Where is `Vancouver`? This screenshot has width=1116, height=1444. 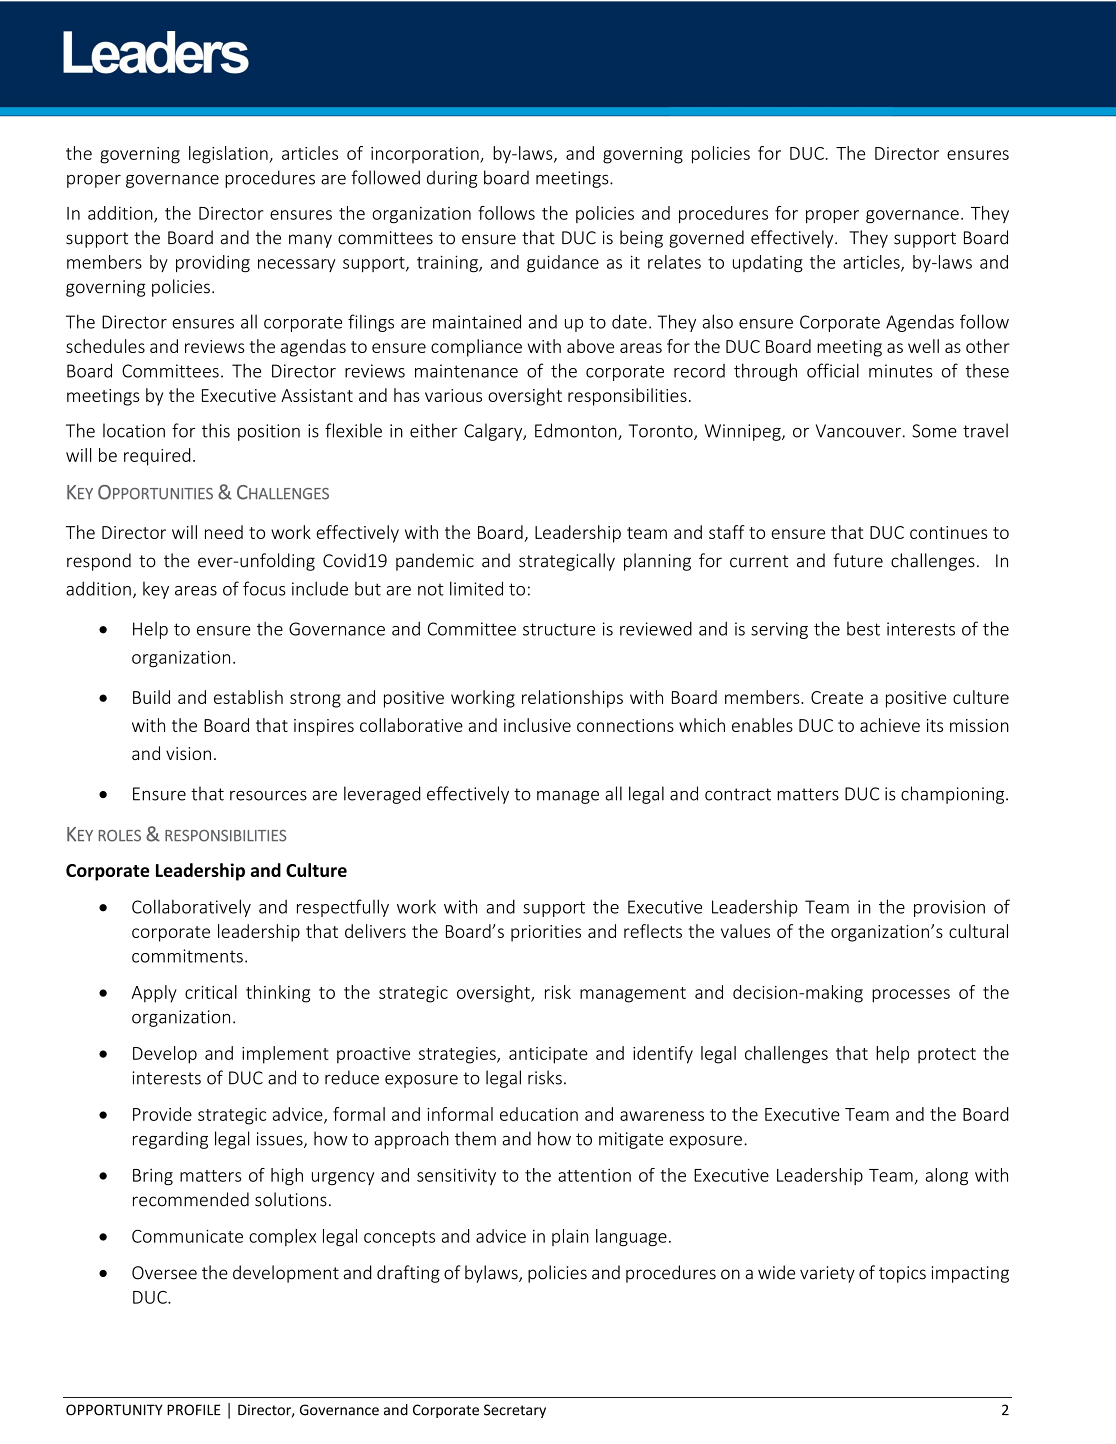 Vancouver is located at coordinates (858, 431).
